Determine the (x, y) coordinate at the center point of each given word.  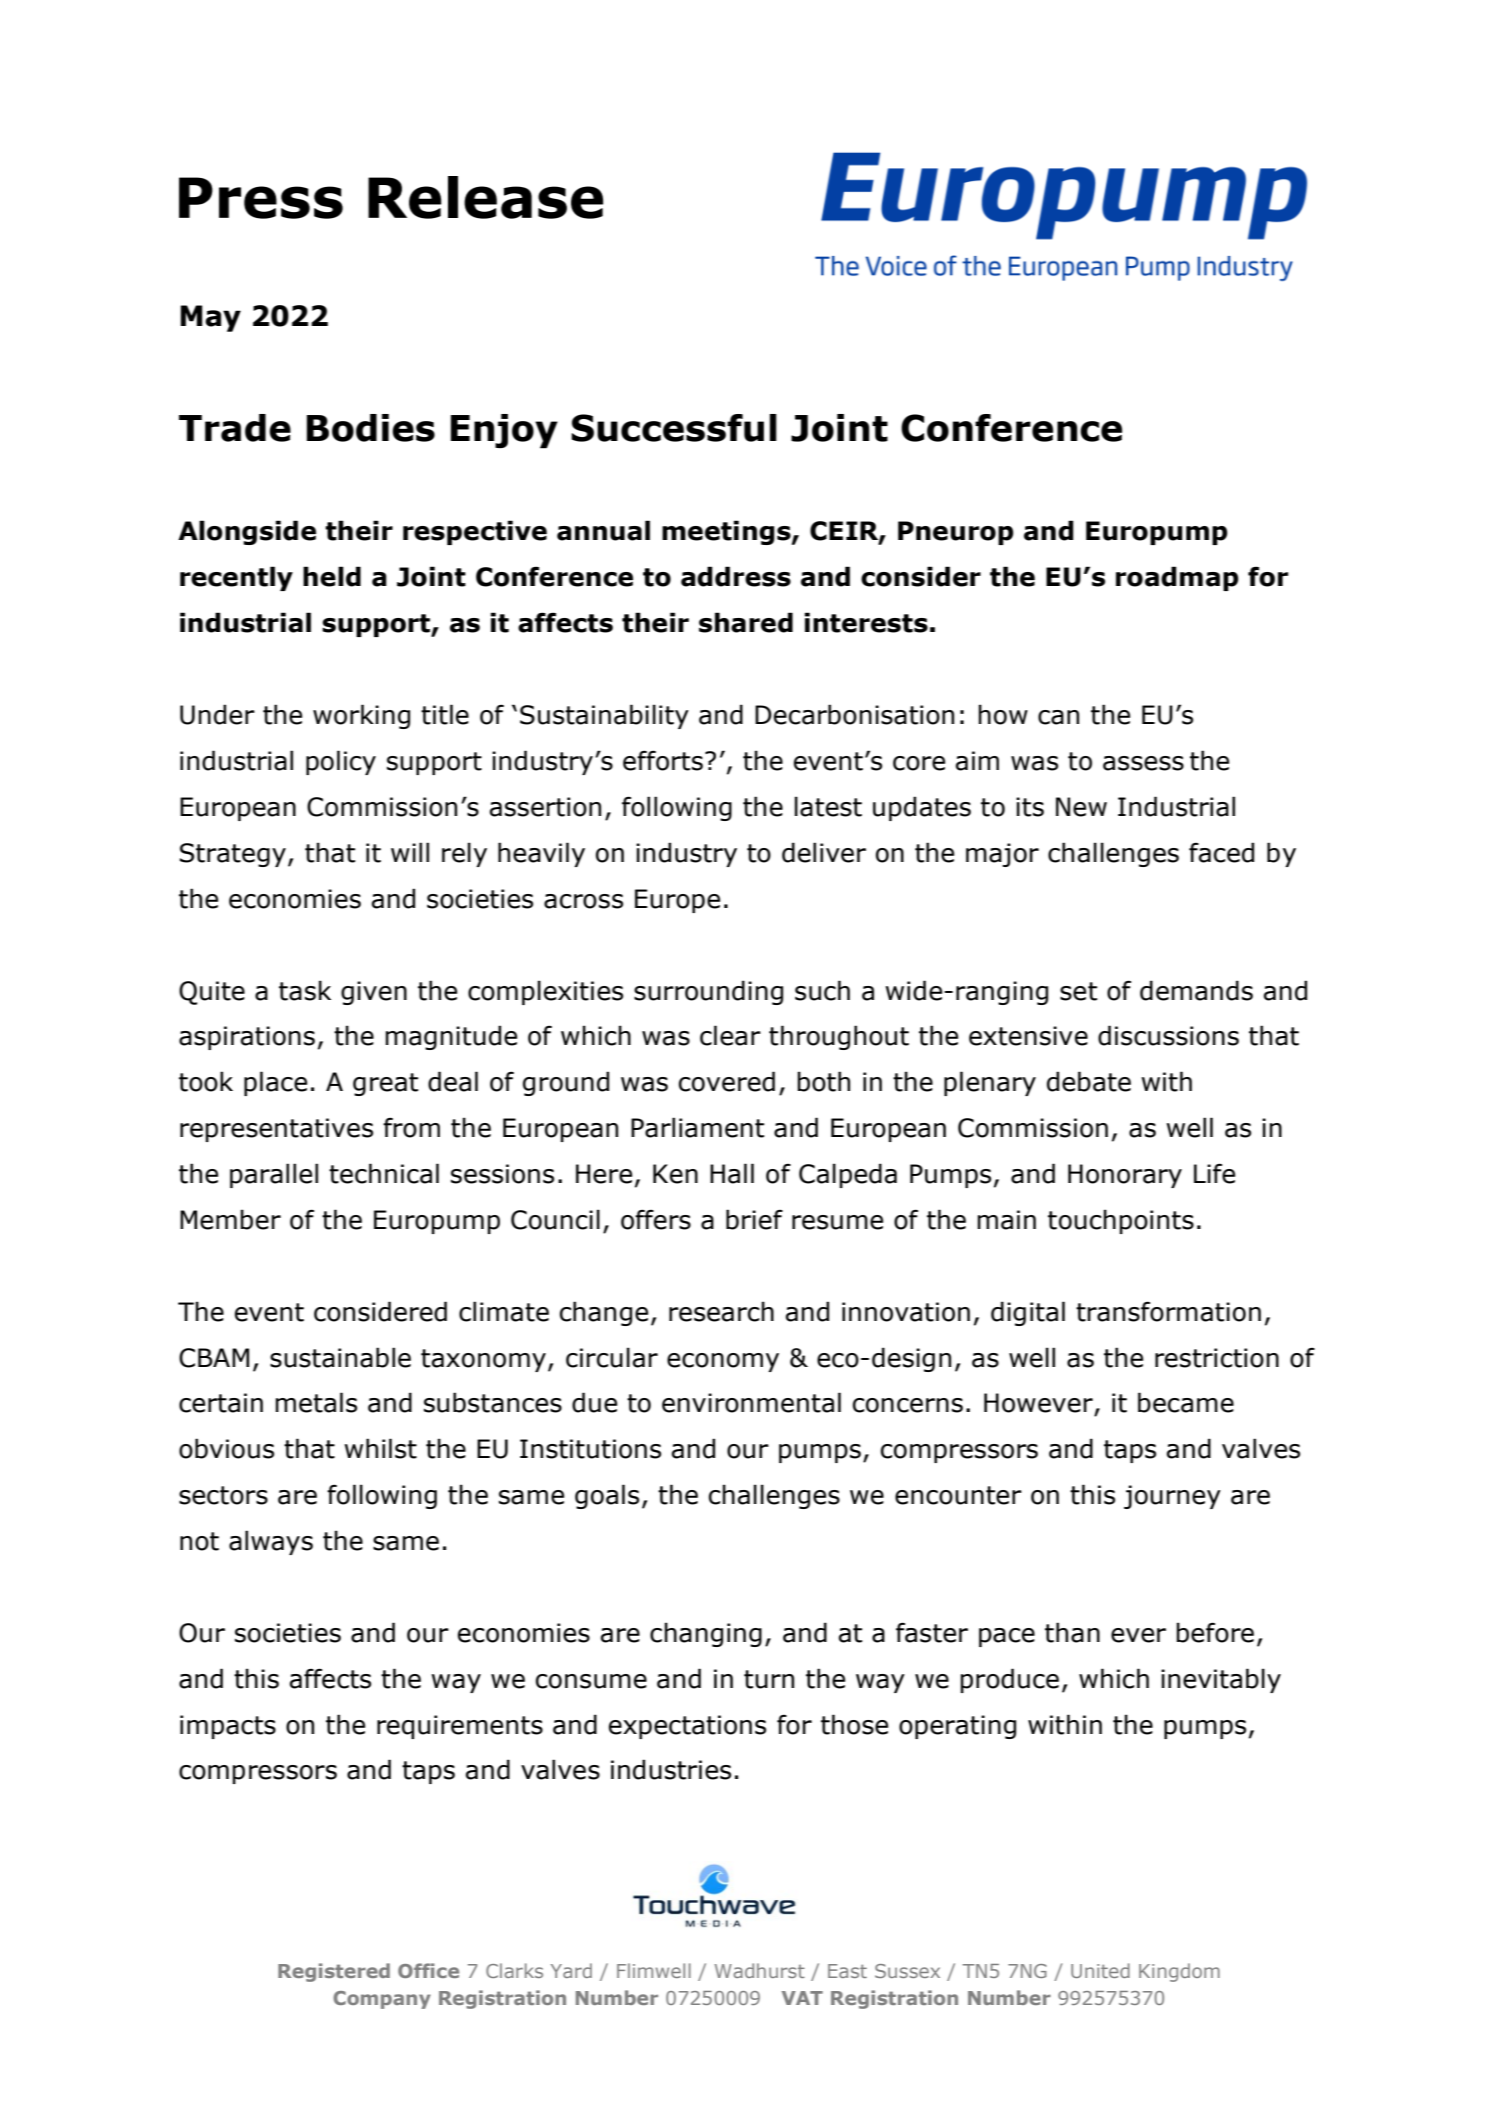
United (1100, 1970)
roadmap (1177, 578)
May (210, 318)
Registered (334, 1972)
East (847, 1971)
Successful (674, 428)
